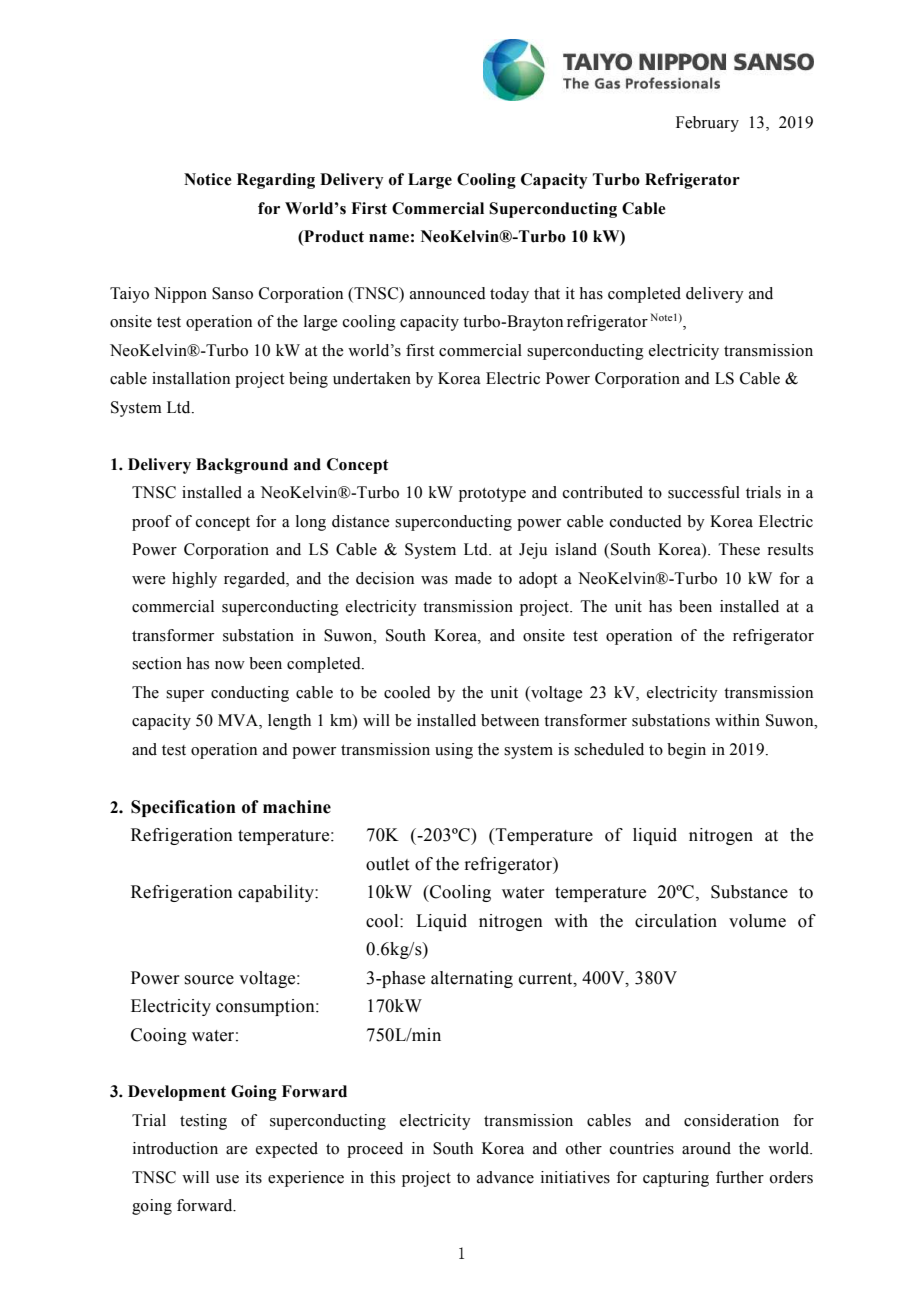 This page has height=1308, width=924. I want to click on announced, so click(448, 293).
